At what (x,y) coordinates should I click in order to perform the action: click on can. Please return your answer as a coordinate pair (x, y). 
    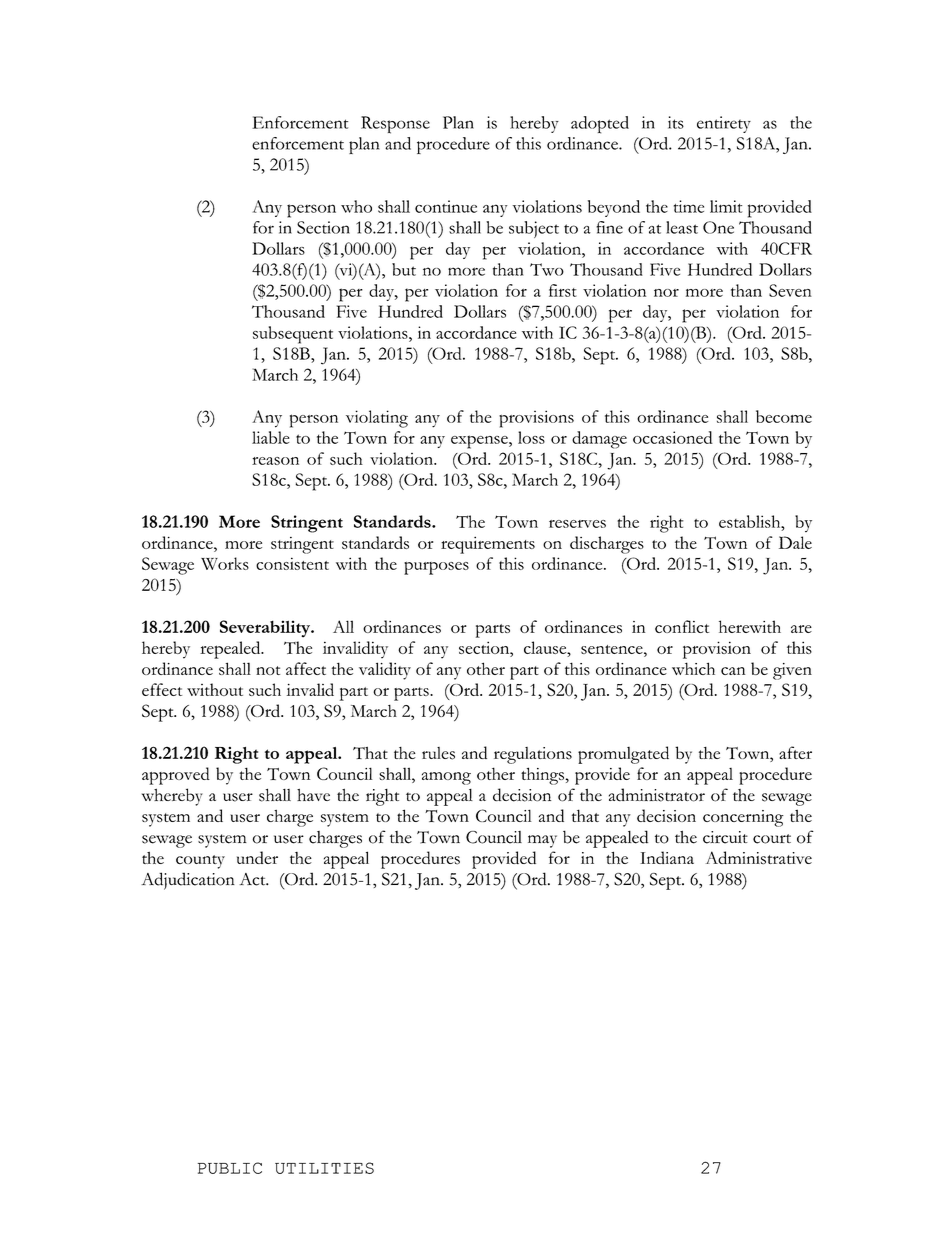
    Looking at the image, I should click on (733, 671).
